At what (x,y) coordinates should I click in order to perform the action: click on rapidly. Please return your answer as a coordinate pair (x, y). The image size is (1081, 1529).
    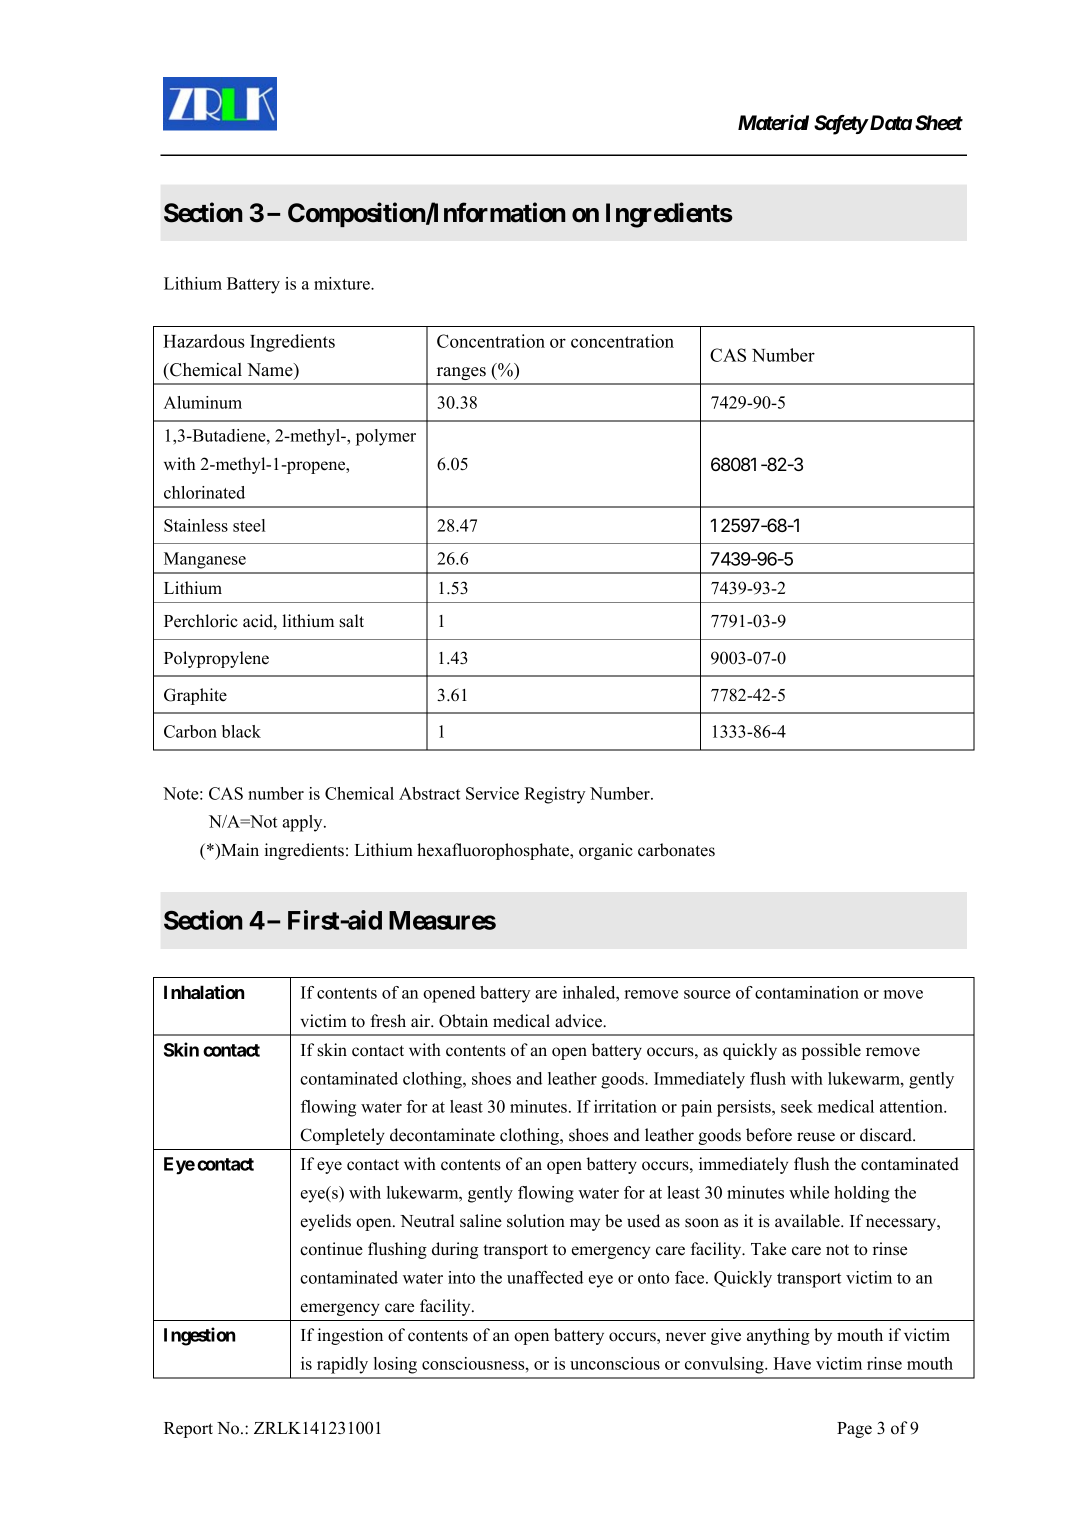
    Looking at the image, I should click on (342, 1365).
